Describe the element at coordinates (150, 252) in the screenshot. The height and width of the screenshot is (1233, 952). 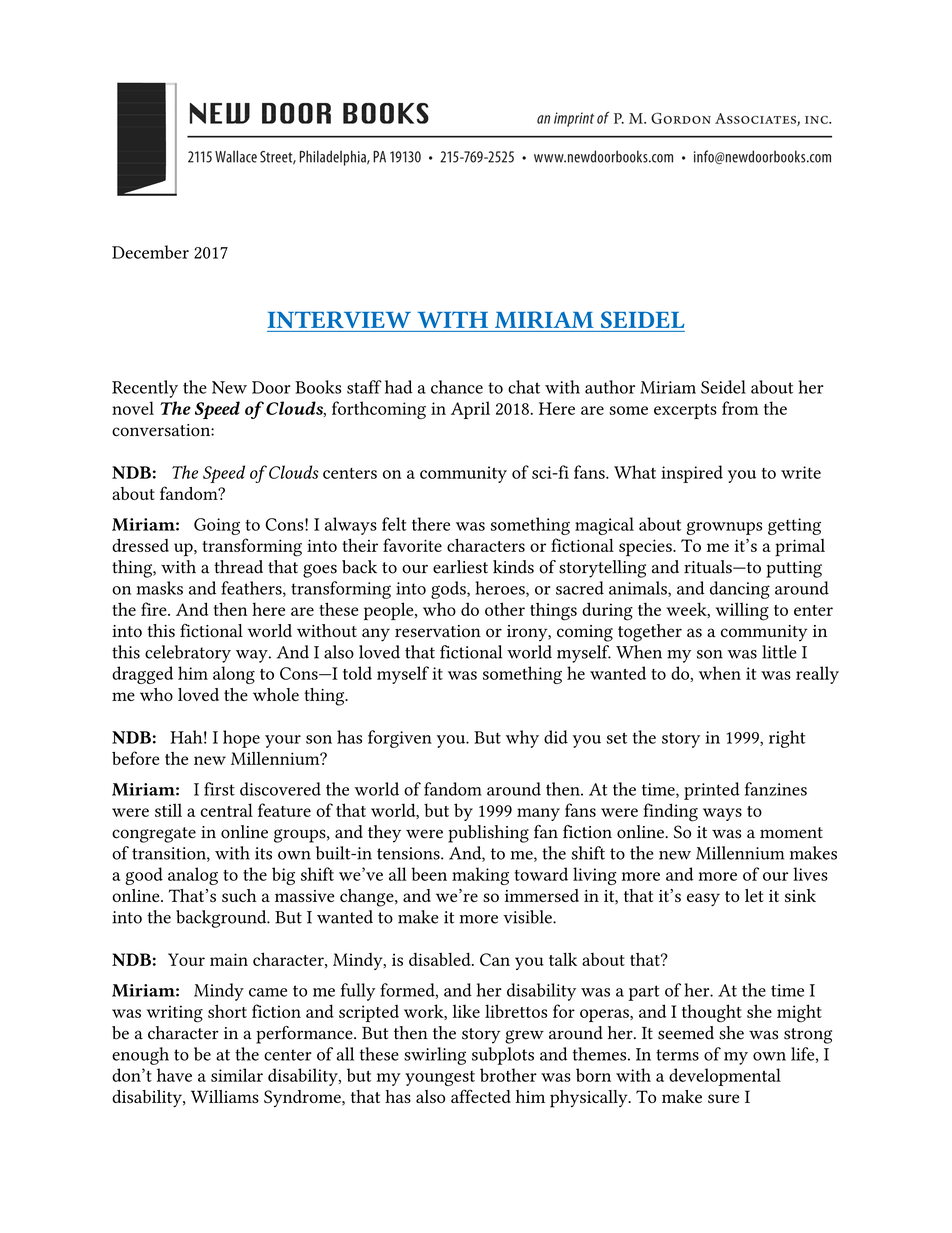
I see `December` at that location.
